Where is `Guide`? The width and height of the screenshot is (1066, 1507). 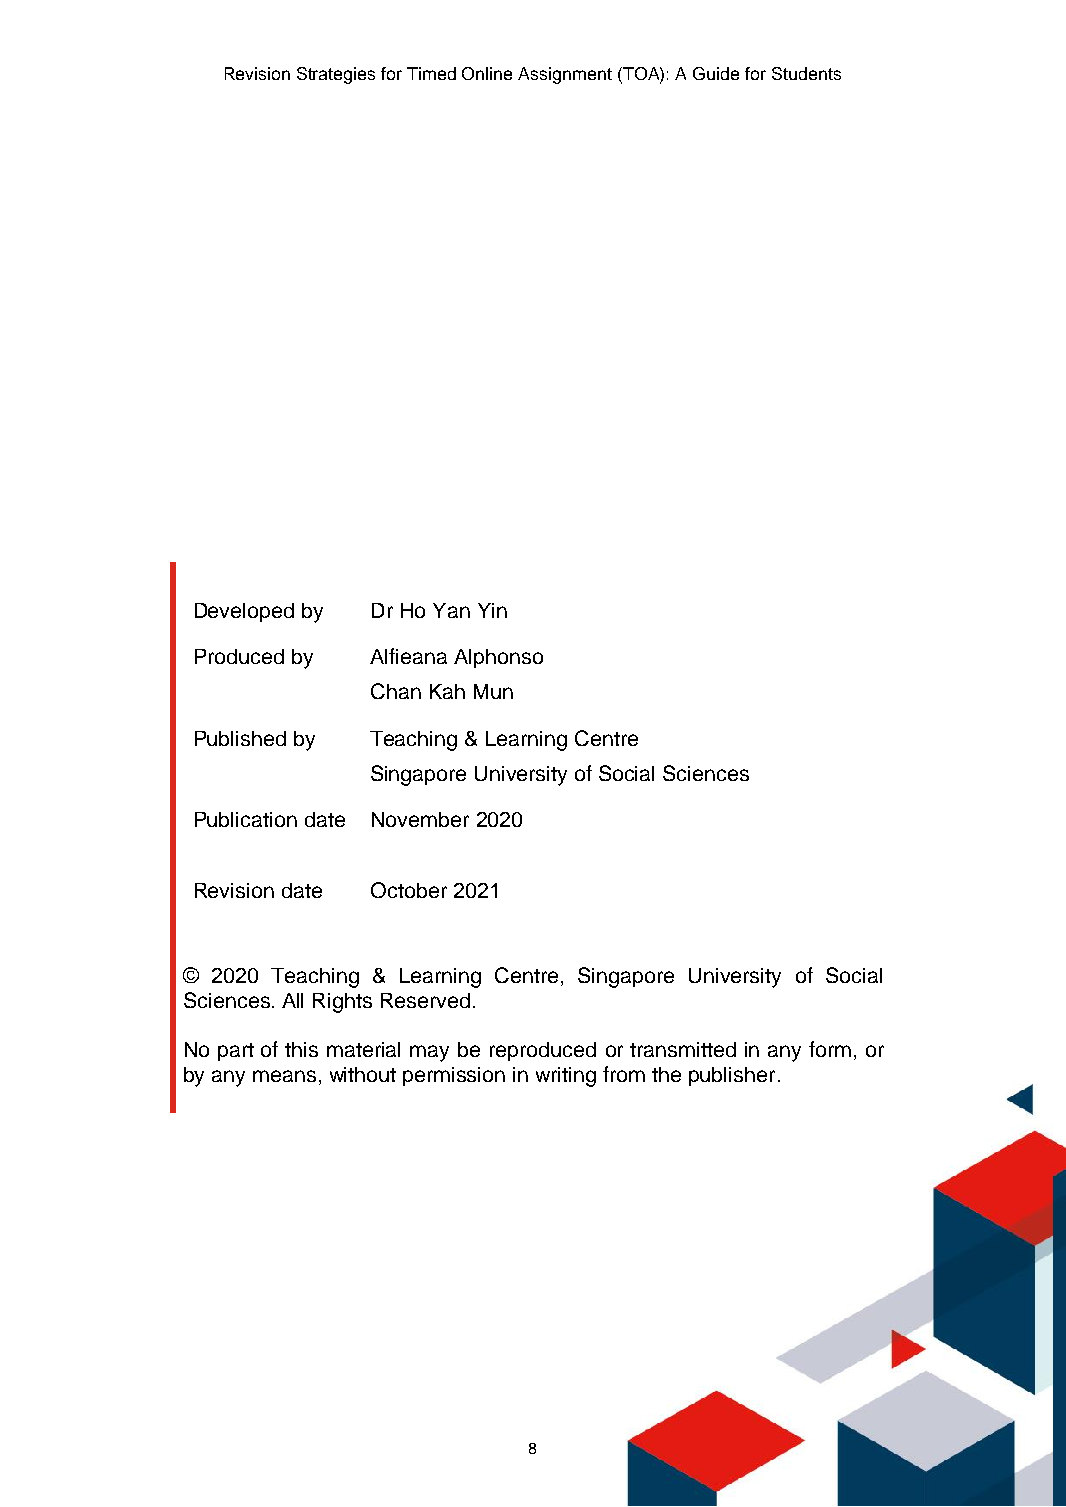 Guide is located at coordinates (716, 73).
